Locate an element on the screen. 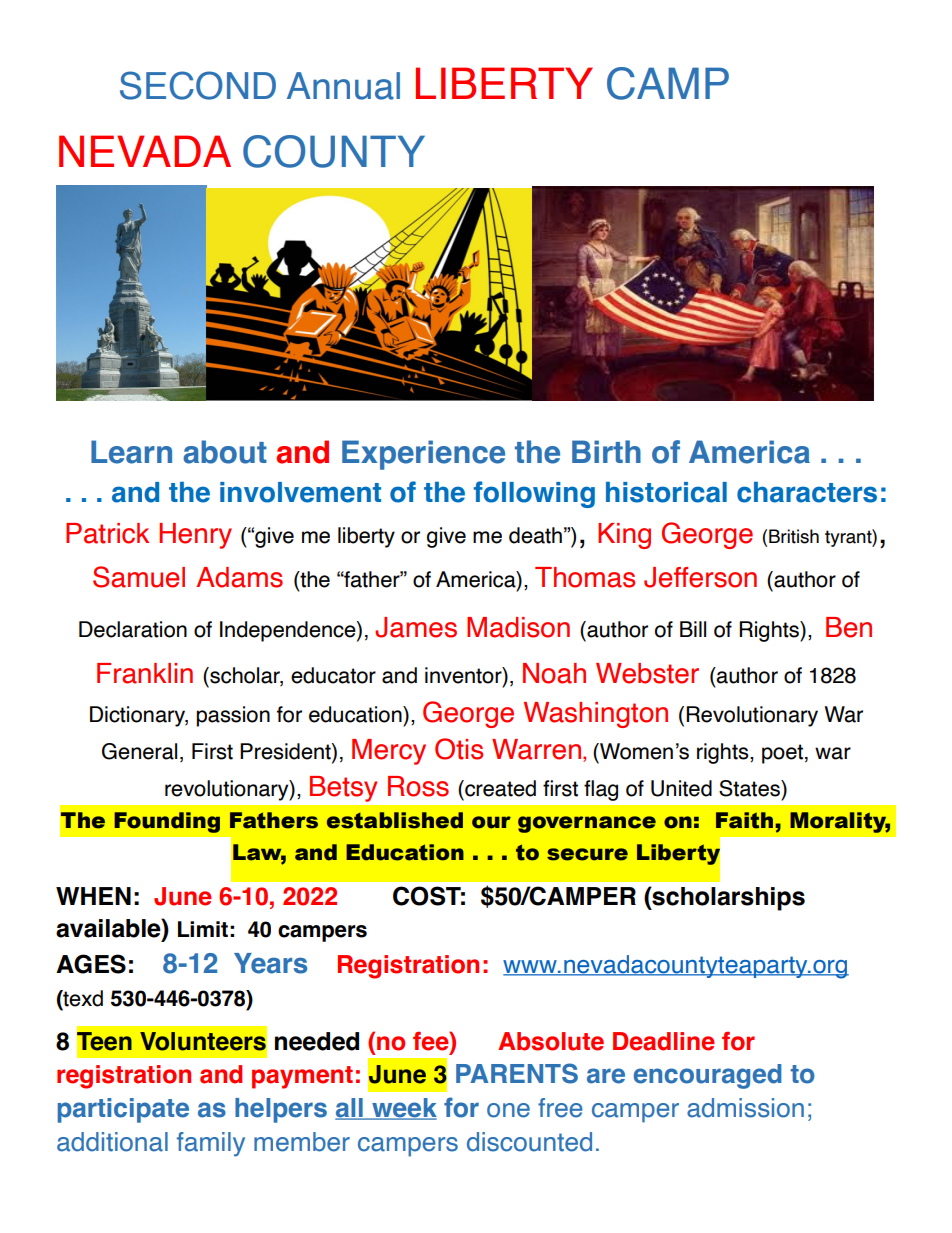  established is located at coordinates (395, 820).
